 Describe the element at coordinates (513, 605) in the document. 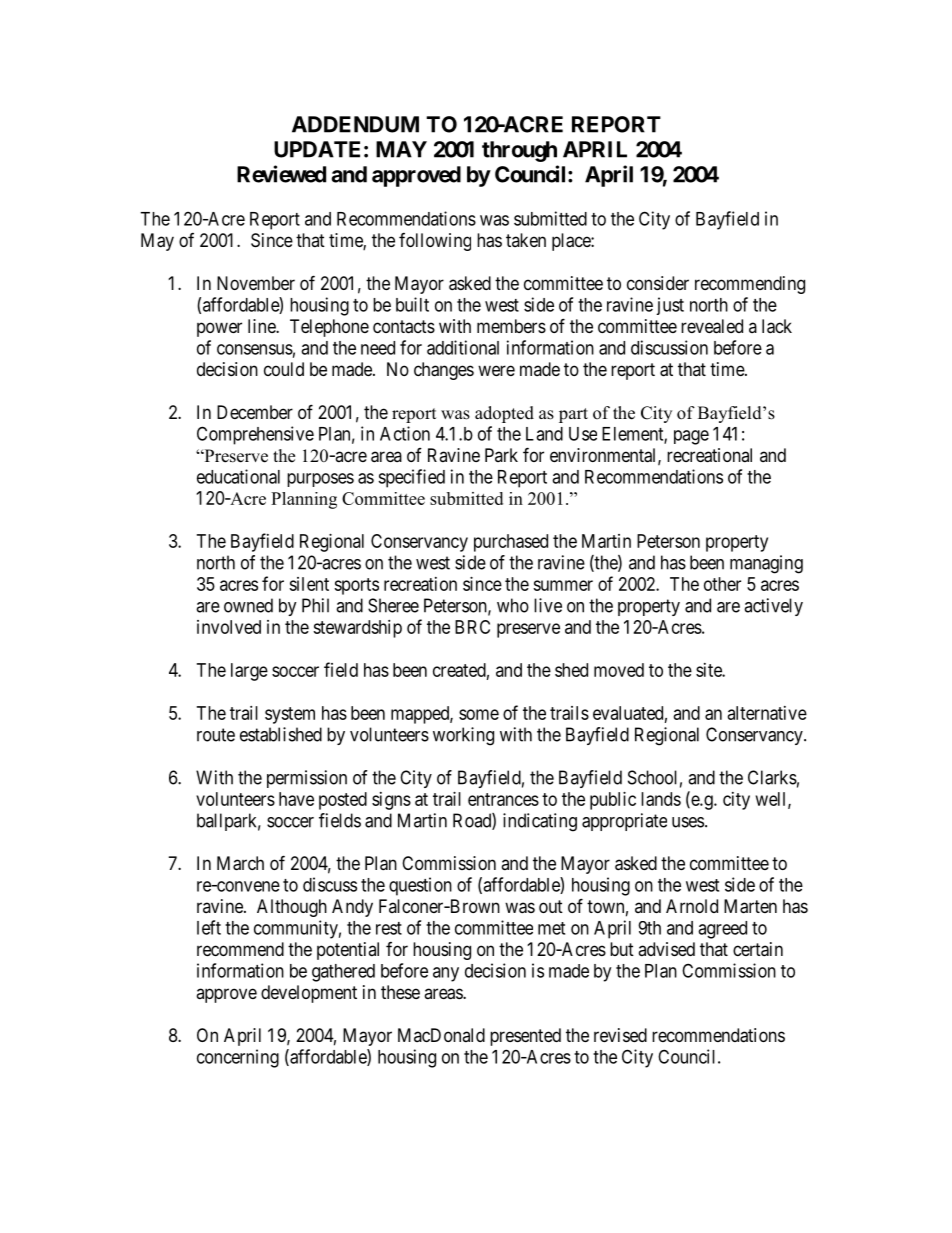

I see `who` at that location.
